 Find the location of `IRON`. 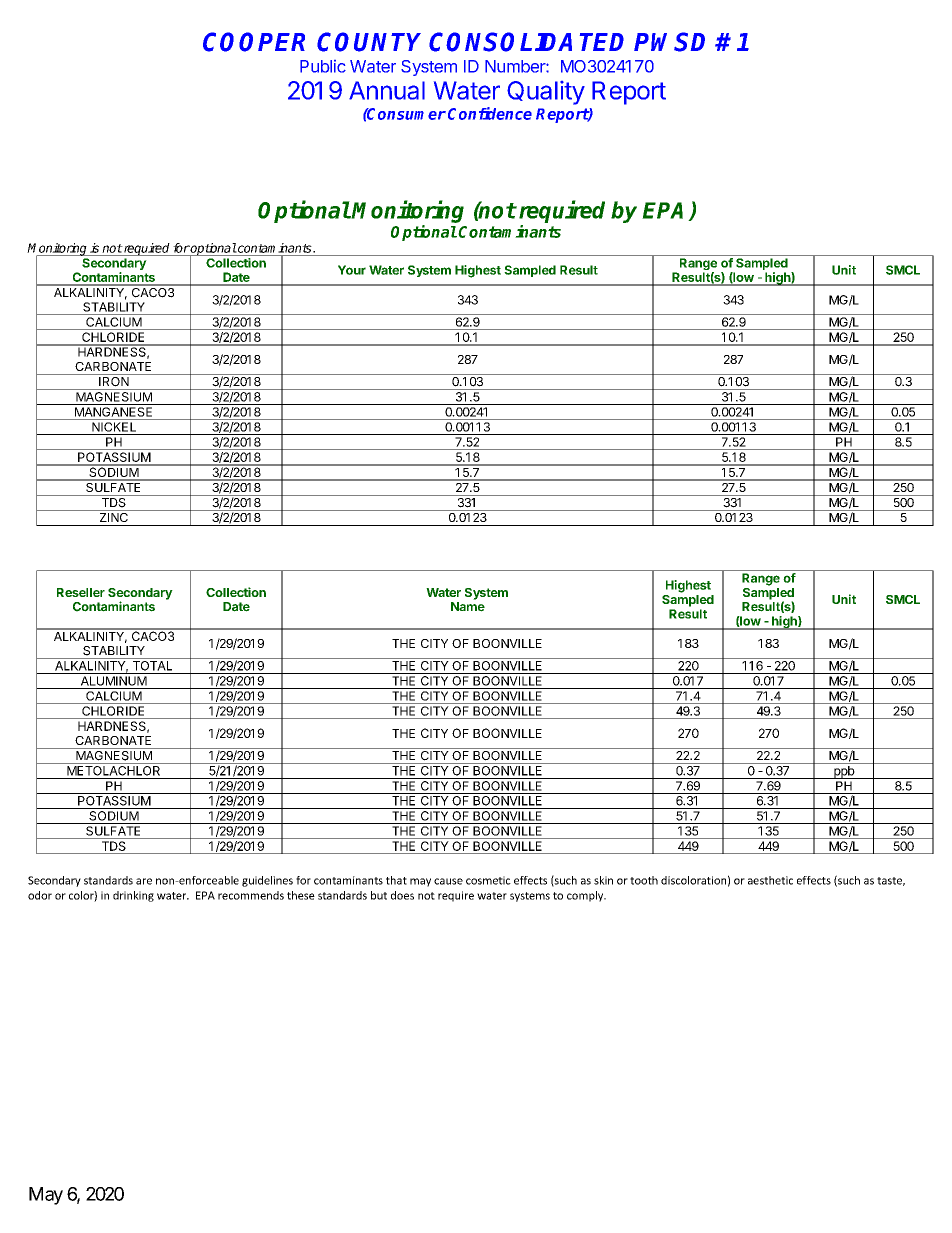

IRON is located at coordinates (114, 380).
